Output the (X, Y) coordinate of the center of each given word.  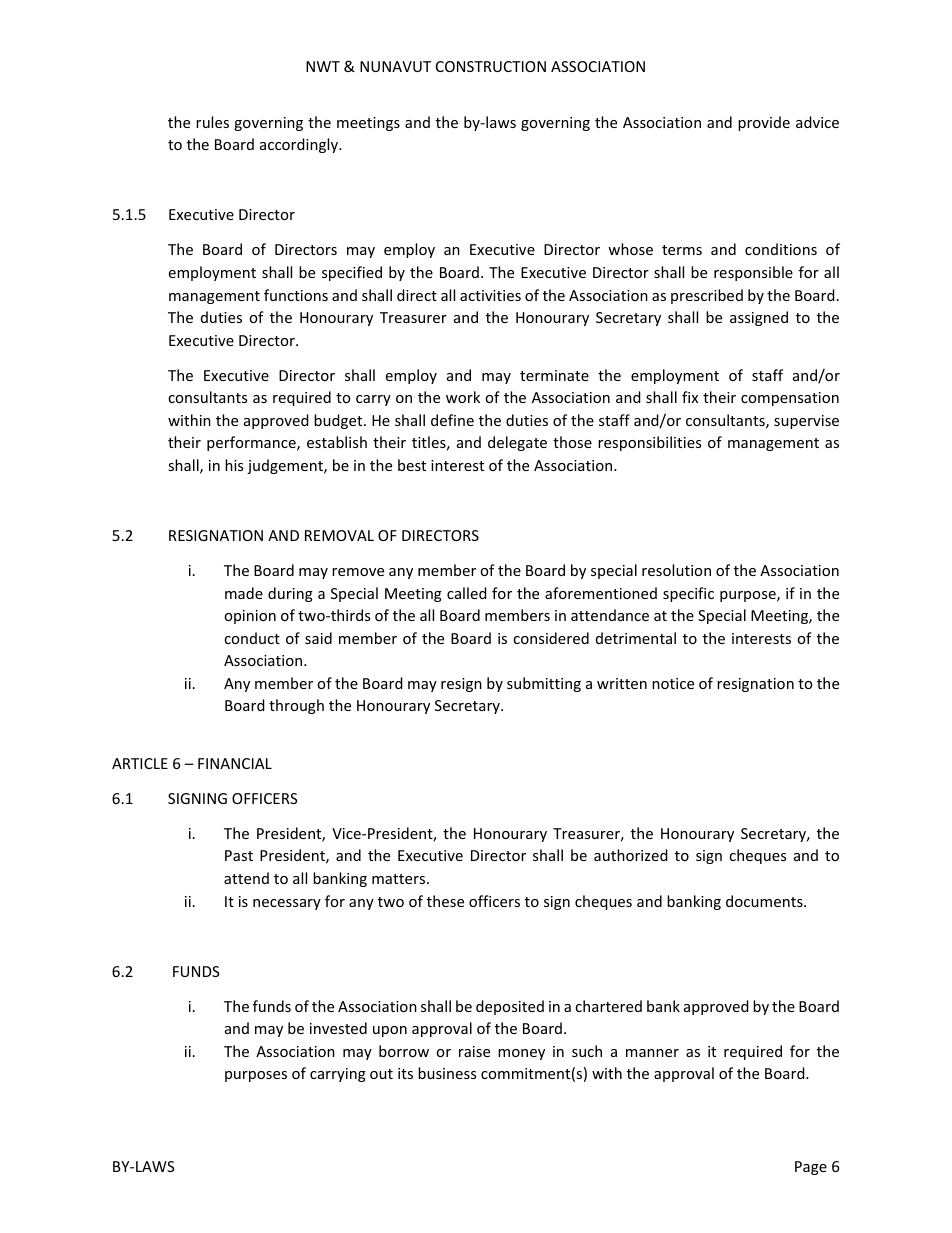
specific (688, 594)
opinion (250, 617)
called (467, 593)
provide (764, 123)
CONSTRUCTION (491, 66)
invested (338, 1028)
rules (212, 122)
